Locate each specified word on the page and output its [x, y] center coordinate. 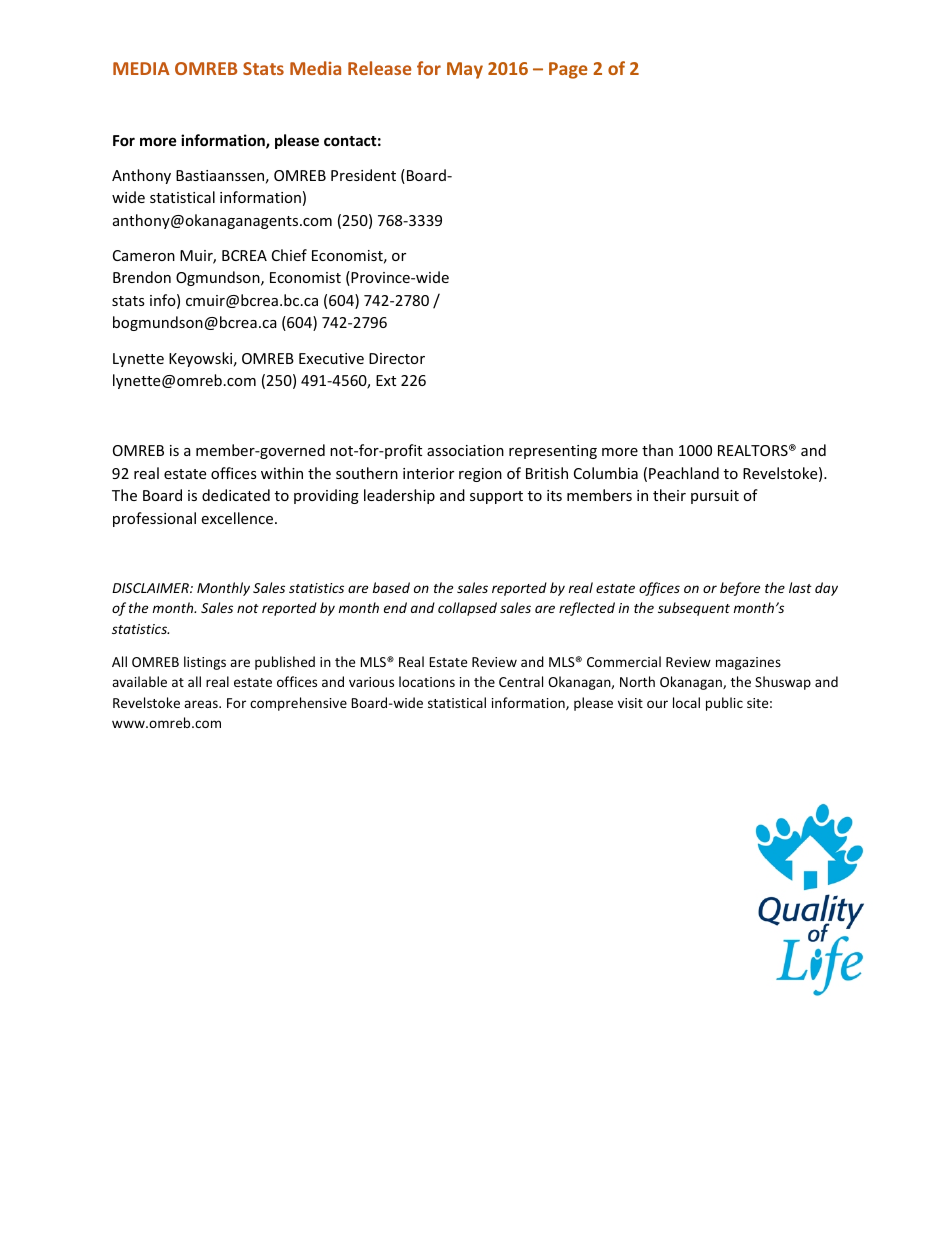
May [465, 70]
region [480, 475]
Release [380, 68]
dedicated [236, 495]
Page [568, 70]
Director [397, 358]
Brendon [142, 277]
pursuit [715, 497]
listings [205, 663]
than [657, 450]
